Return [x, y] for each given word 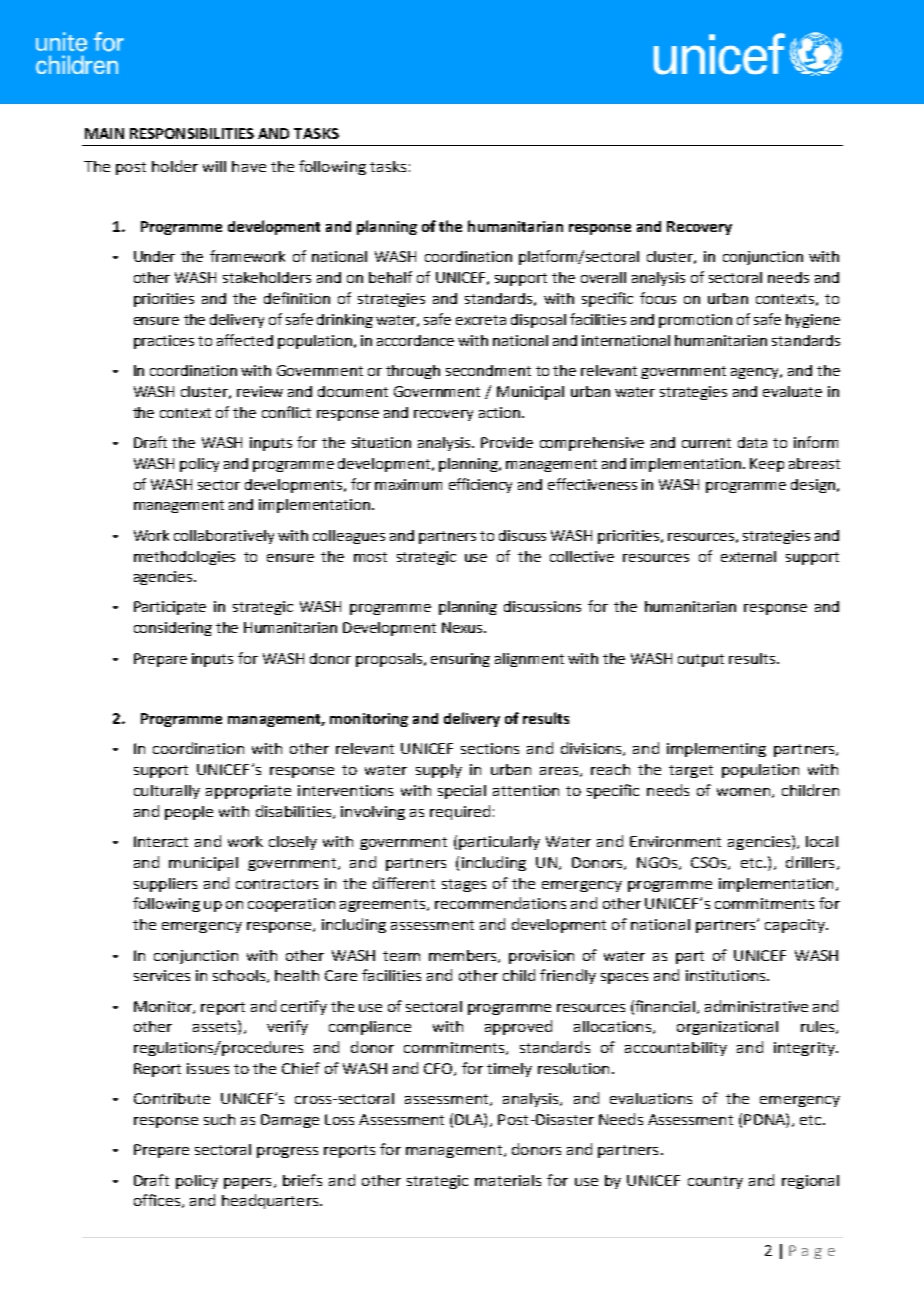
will [214, 166]
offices [157, 1200]
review [260, 391]
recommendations [500, 903]
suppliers [165, 885]
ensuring [460, 660]
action [499, 412]
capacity [796, 926]
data [752, 442]
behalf [390, 277]
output [701, 660]
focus [658, 298]
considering [173, 629]
